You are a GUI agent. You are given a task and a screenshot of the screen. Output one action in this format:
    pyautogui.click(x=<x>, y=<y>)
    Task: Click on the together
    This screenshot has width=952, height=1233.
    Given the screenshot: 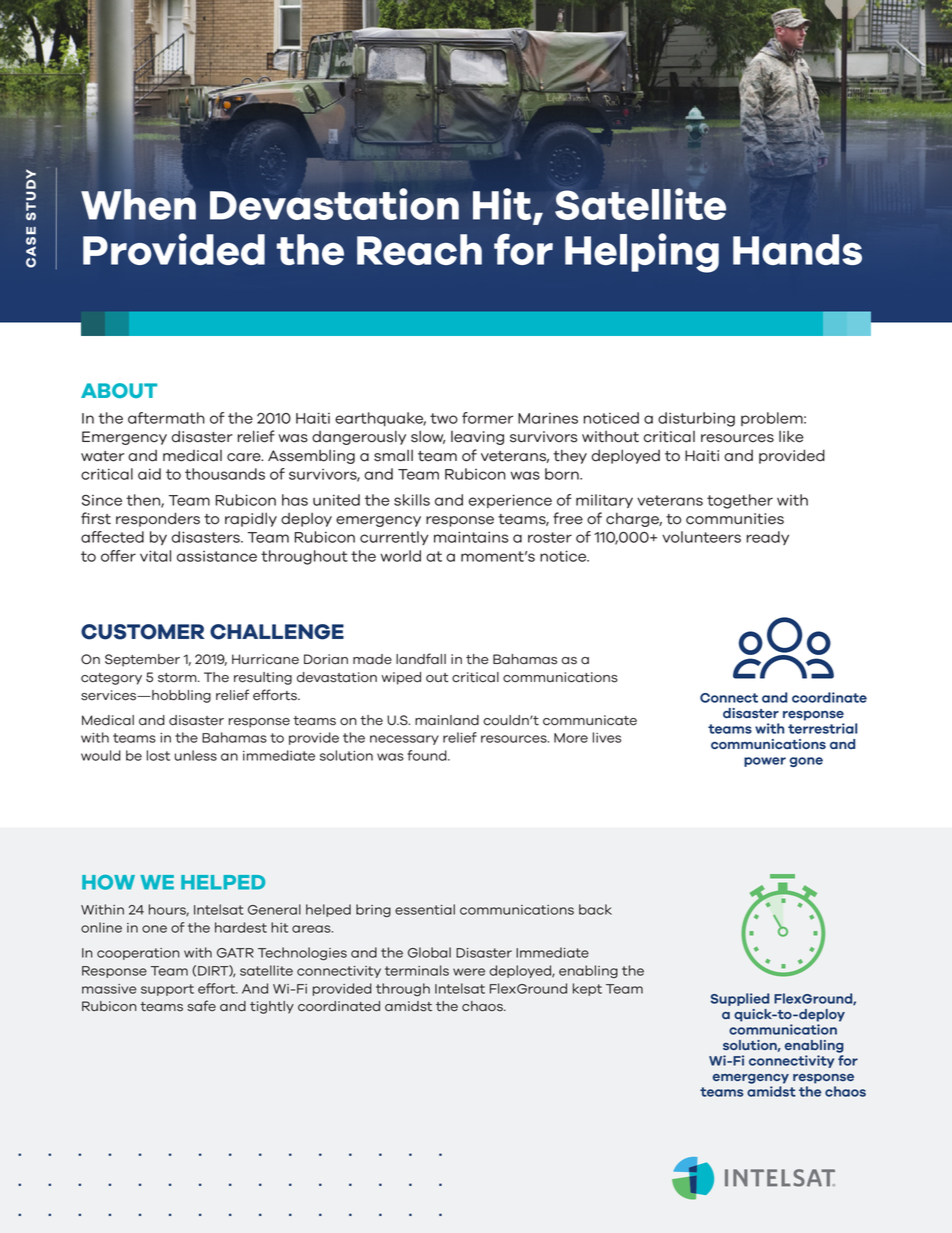 What is the action you would take?
    pyautogui.click(x=740, y=501)
